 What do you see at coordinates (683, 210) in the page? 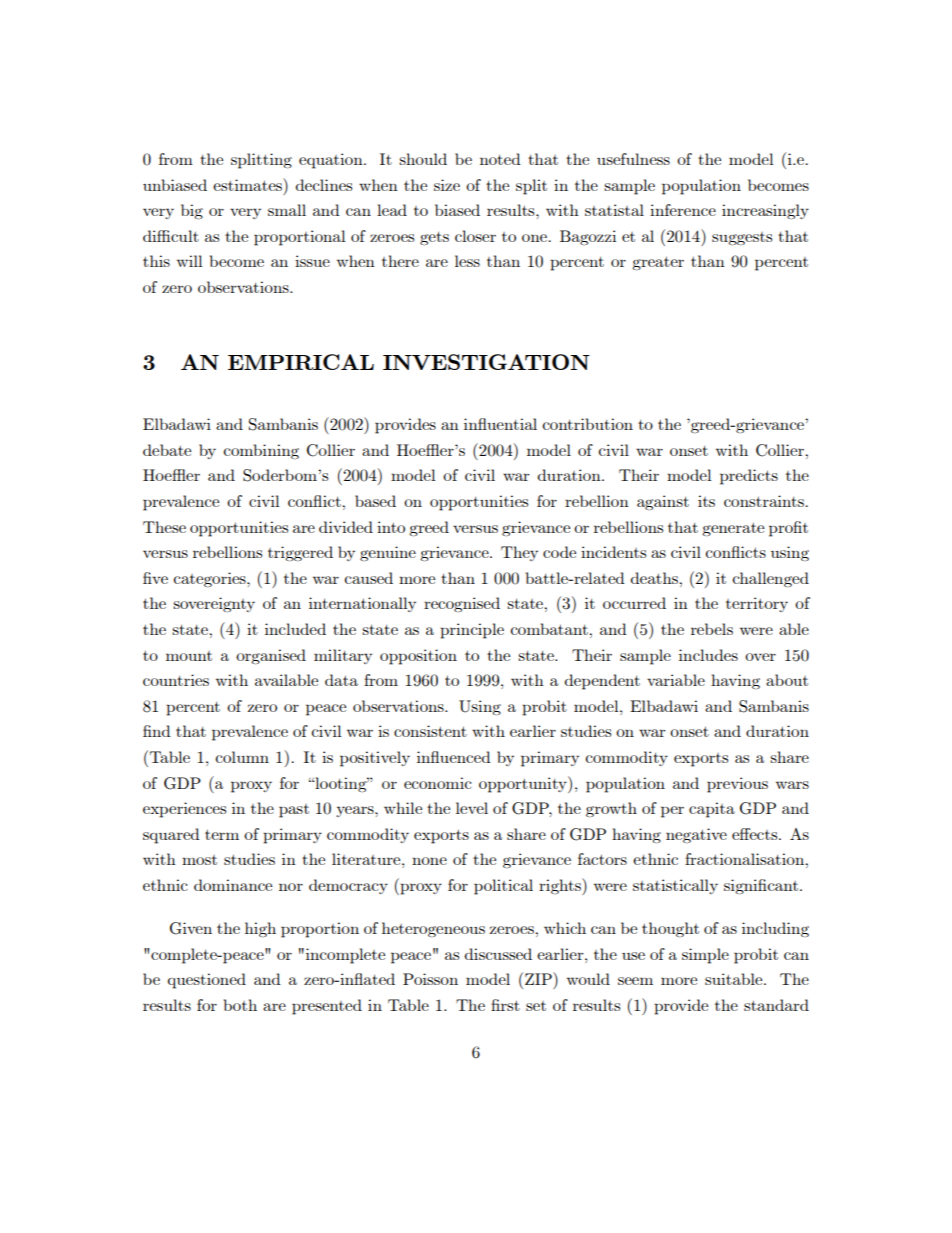
I see `inference` at bounding box center [683, 210].
